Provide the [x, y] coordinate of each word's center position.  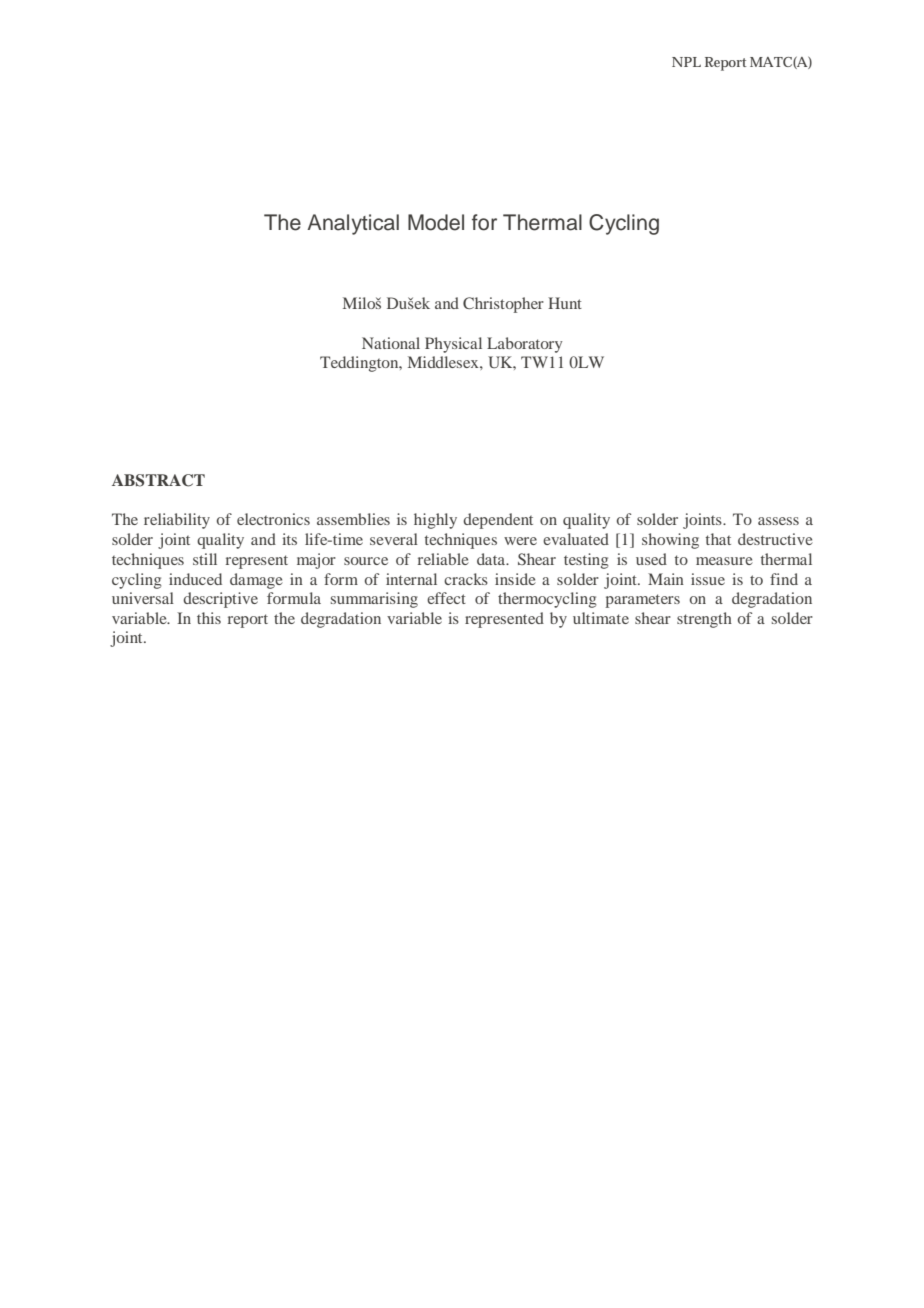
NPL [686, 62]
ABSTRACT [158, 480]
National [391, 343]
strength [704, 620]
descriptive [220, 600]
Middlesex [444, 362]
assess [778, 521]
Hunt [565, 303]
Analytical [353, 224]
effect [446, 598]
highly [435, 521]
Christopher [503, 305]
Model [436, 222]
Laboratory [525, 345]
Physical [453, 345]
